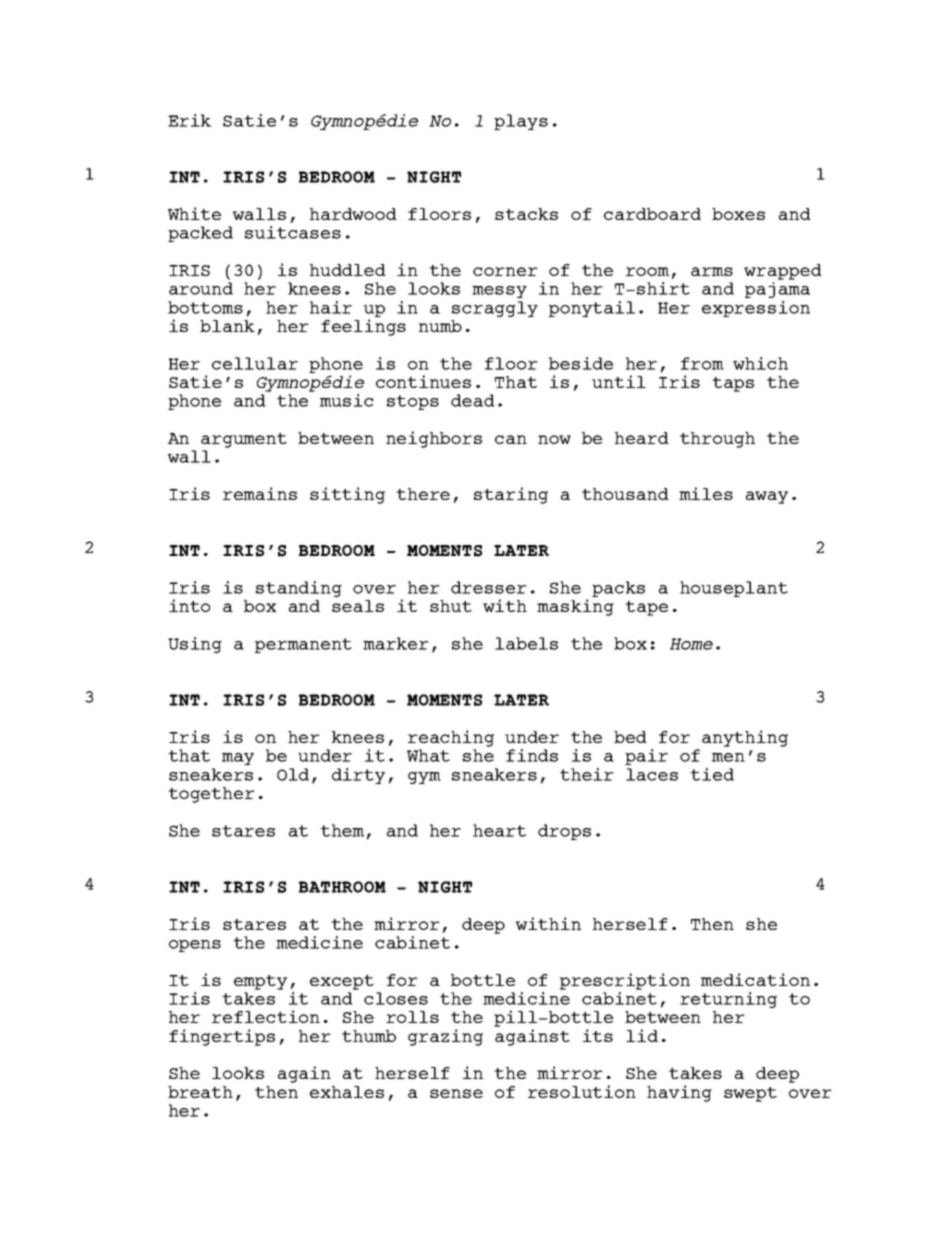 This page has height=1233, width=952. I want to click on having, so click(679, 1093).
